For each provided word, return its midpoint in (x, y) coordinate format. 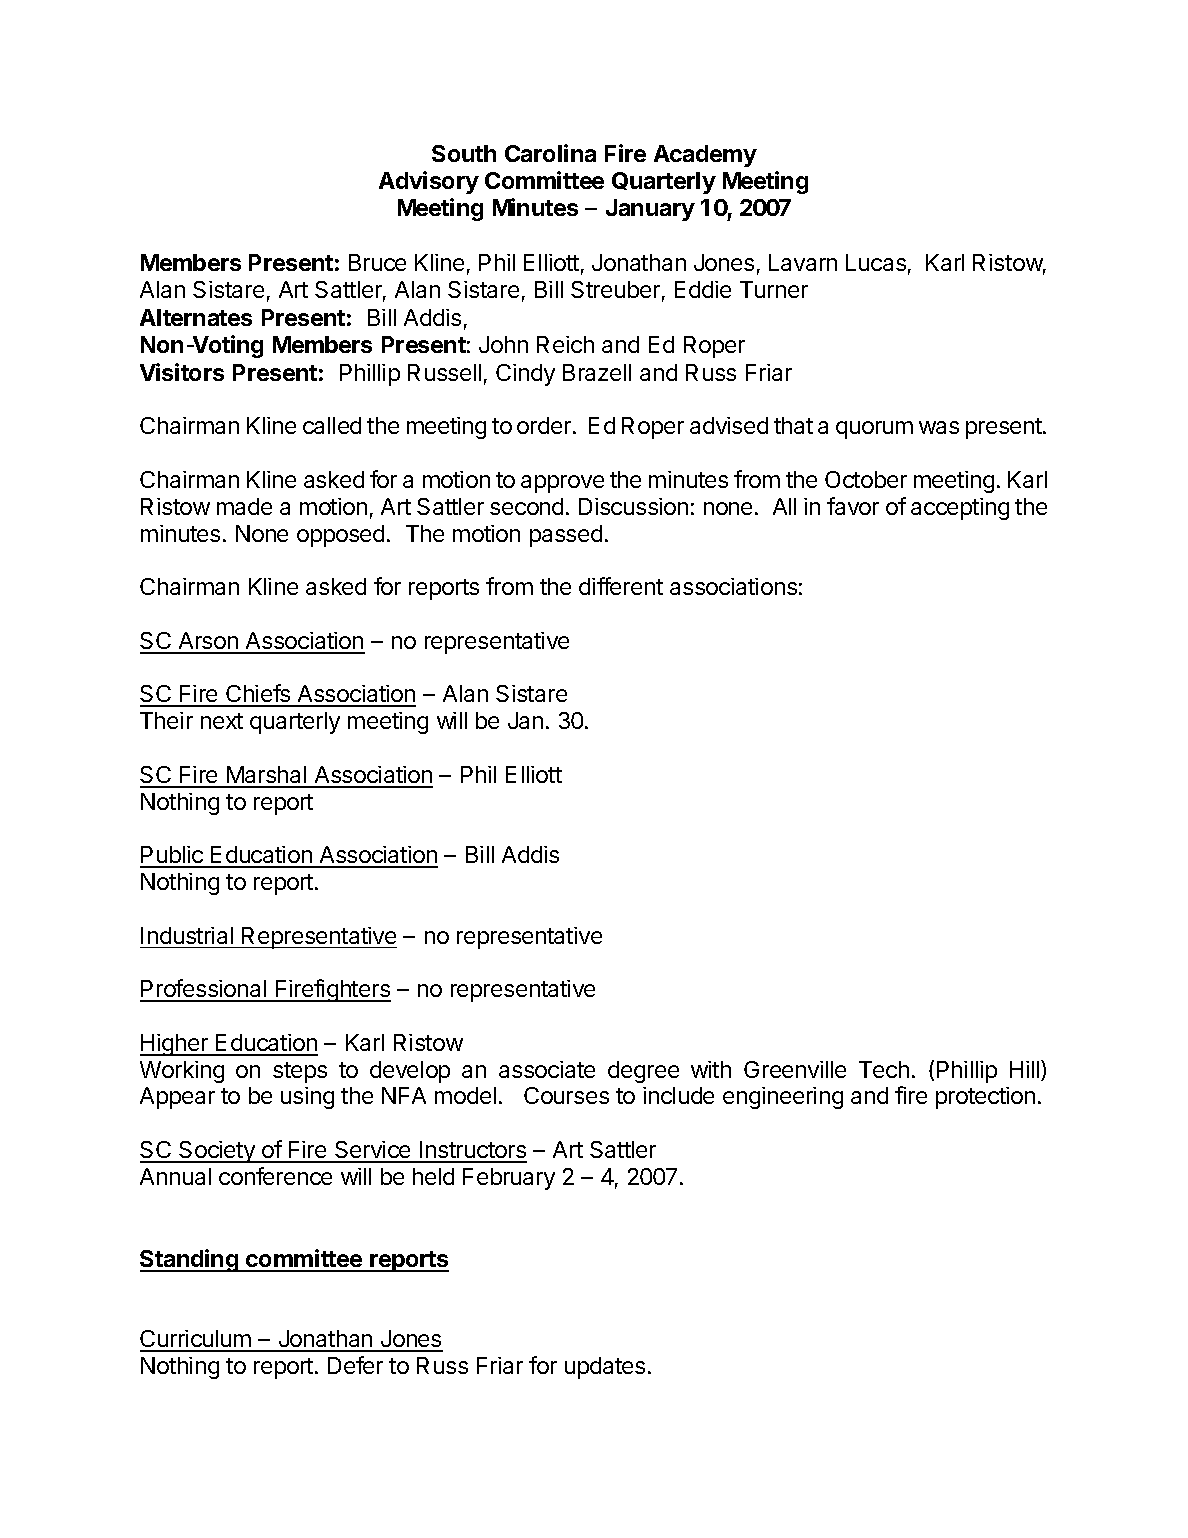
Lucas (876, 262)
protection (985, 1098)
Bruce (377, 262)
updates (605, 1368)
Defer (355, 1365)
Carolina (550, 153)
